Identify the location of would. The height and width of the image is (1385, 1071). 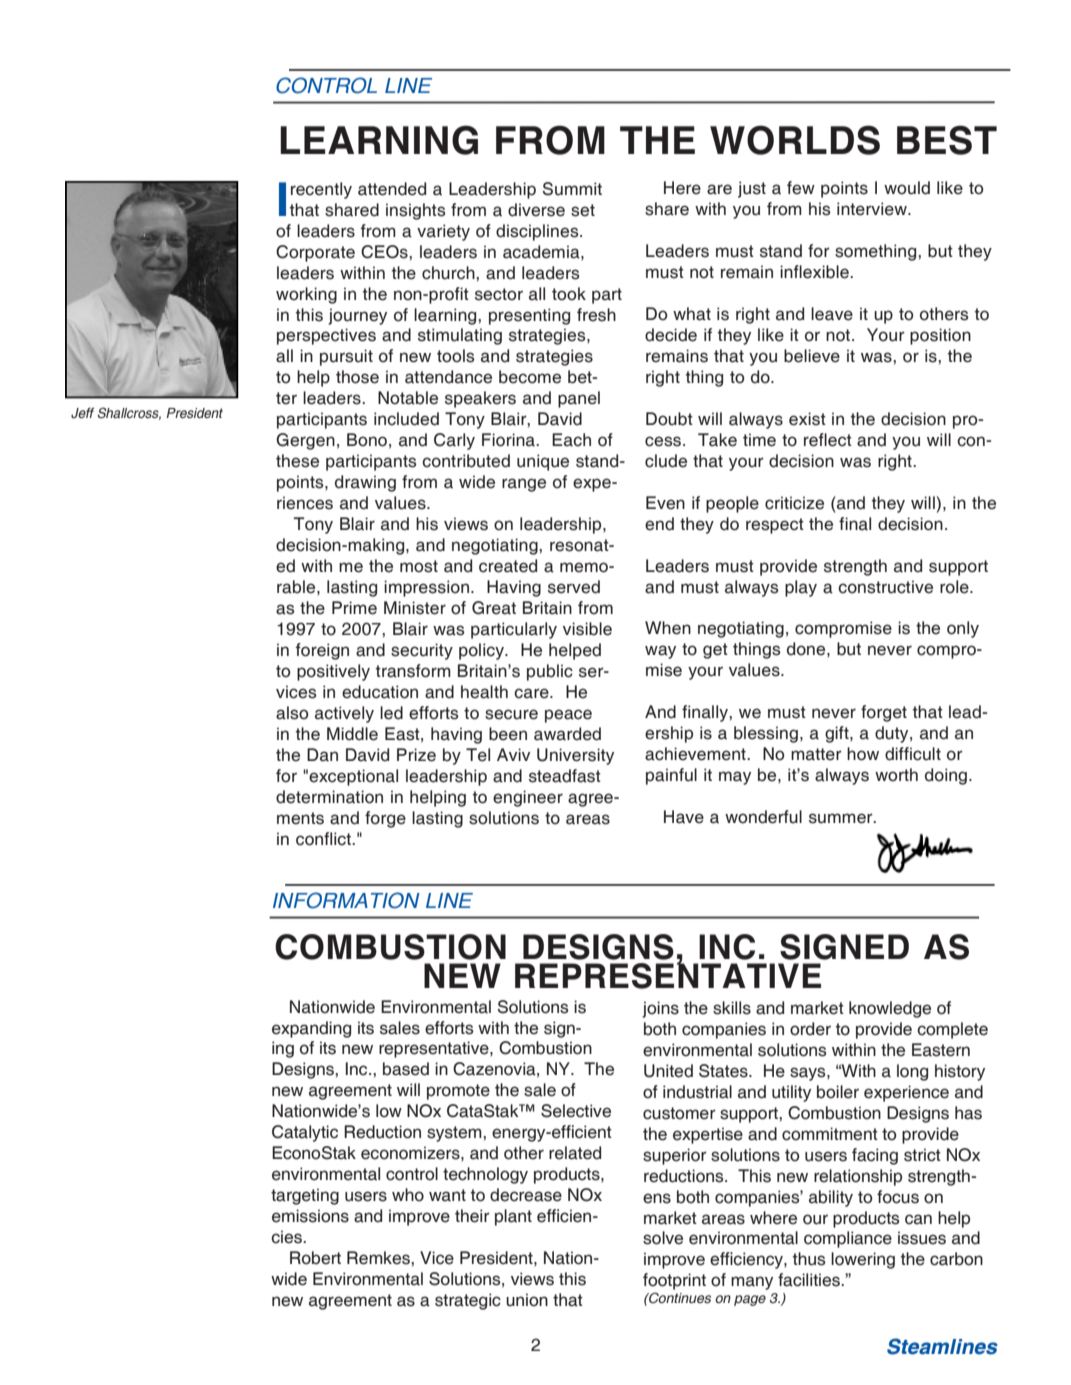
(907, 188).
